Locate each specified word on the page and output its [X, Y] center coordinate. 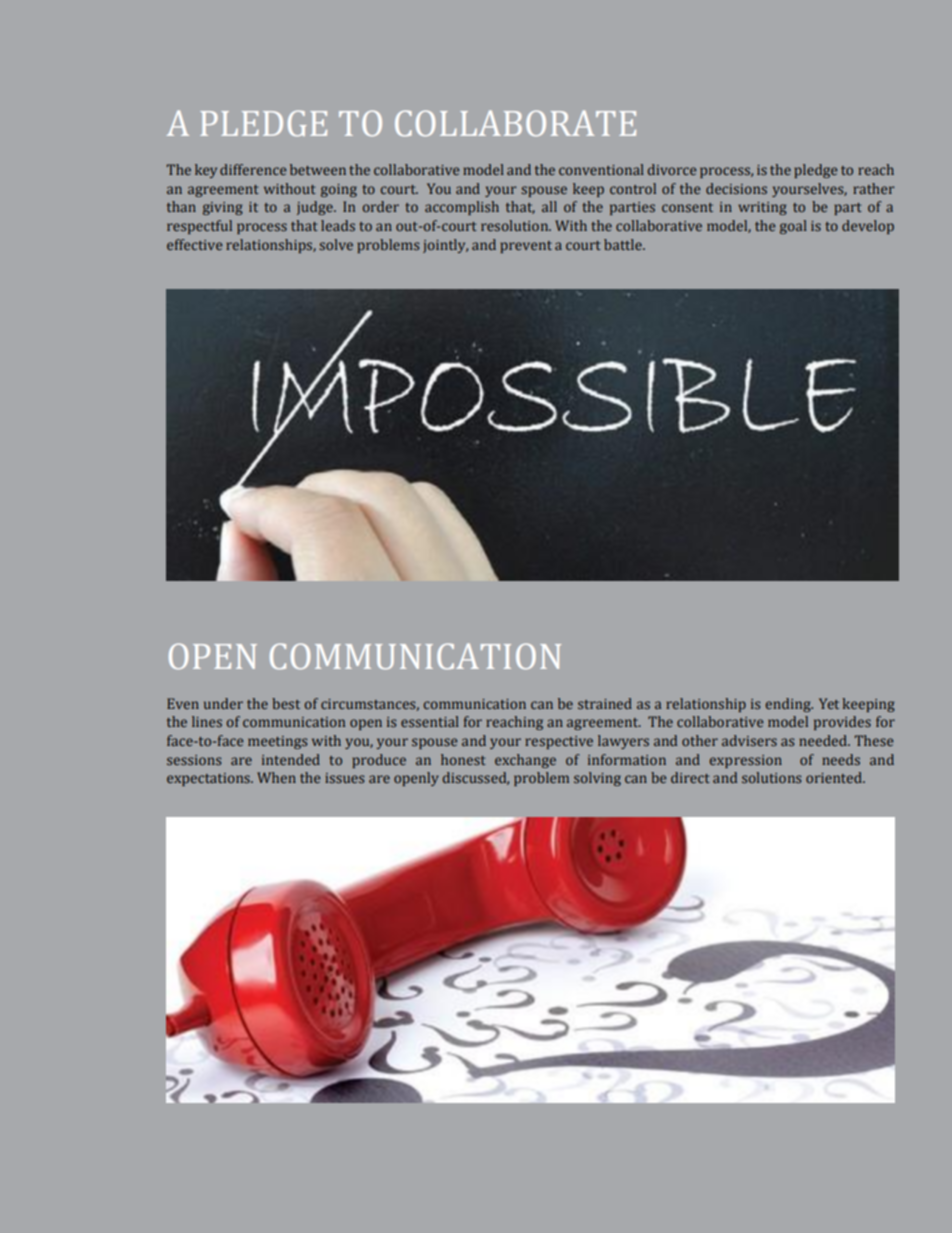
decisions [736, 188]
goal [793, 227]
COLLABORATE [515, 123]
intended [291, 759]
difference [253, 169]
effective [194, 244]
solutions [771, 777]
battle [624, 244]
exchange [525, 761]
